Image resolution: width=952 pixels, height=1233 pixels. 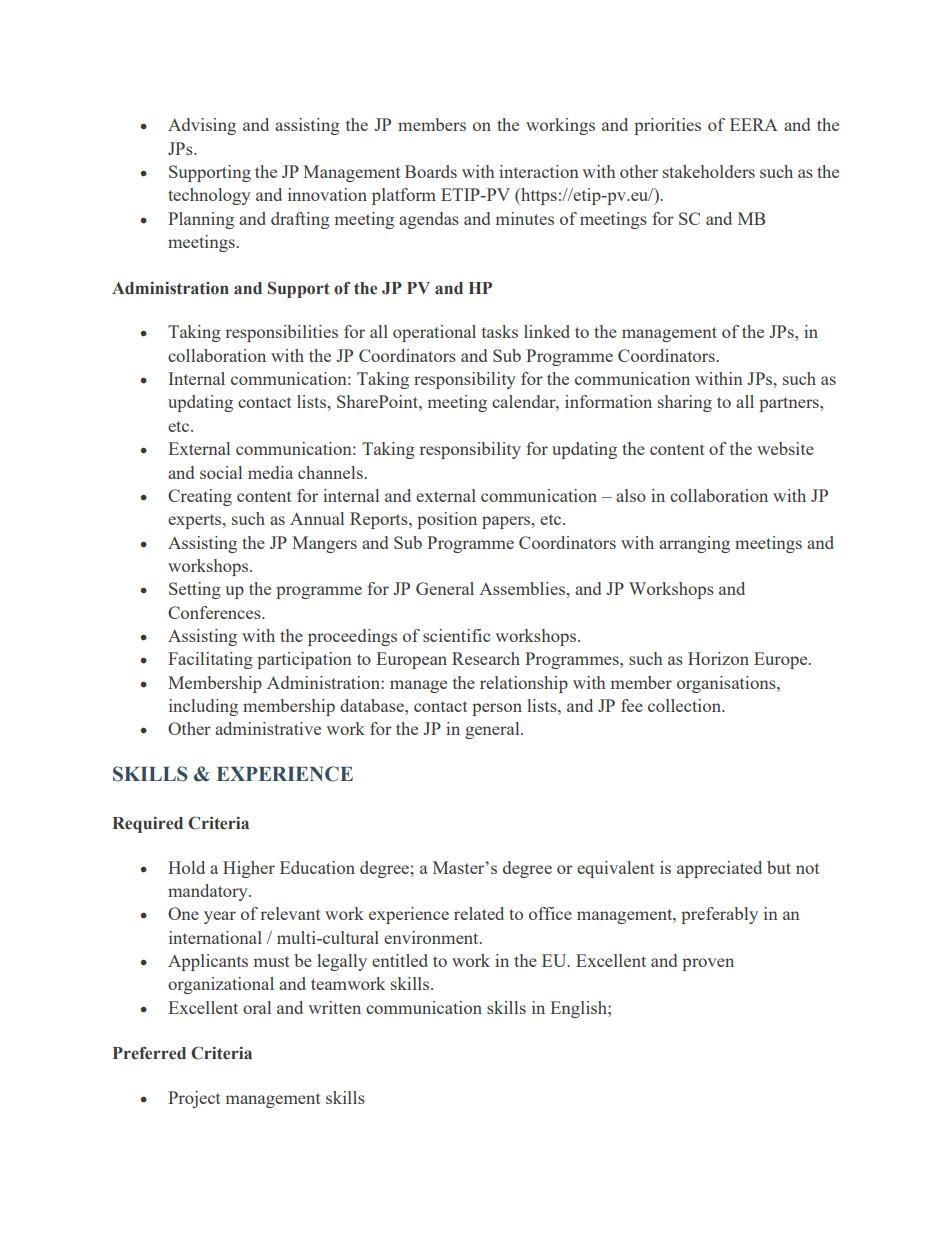 What do you see at coordinates (447, 520) in the page?
I see `position` at bounding box center [447, 520].
